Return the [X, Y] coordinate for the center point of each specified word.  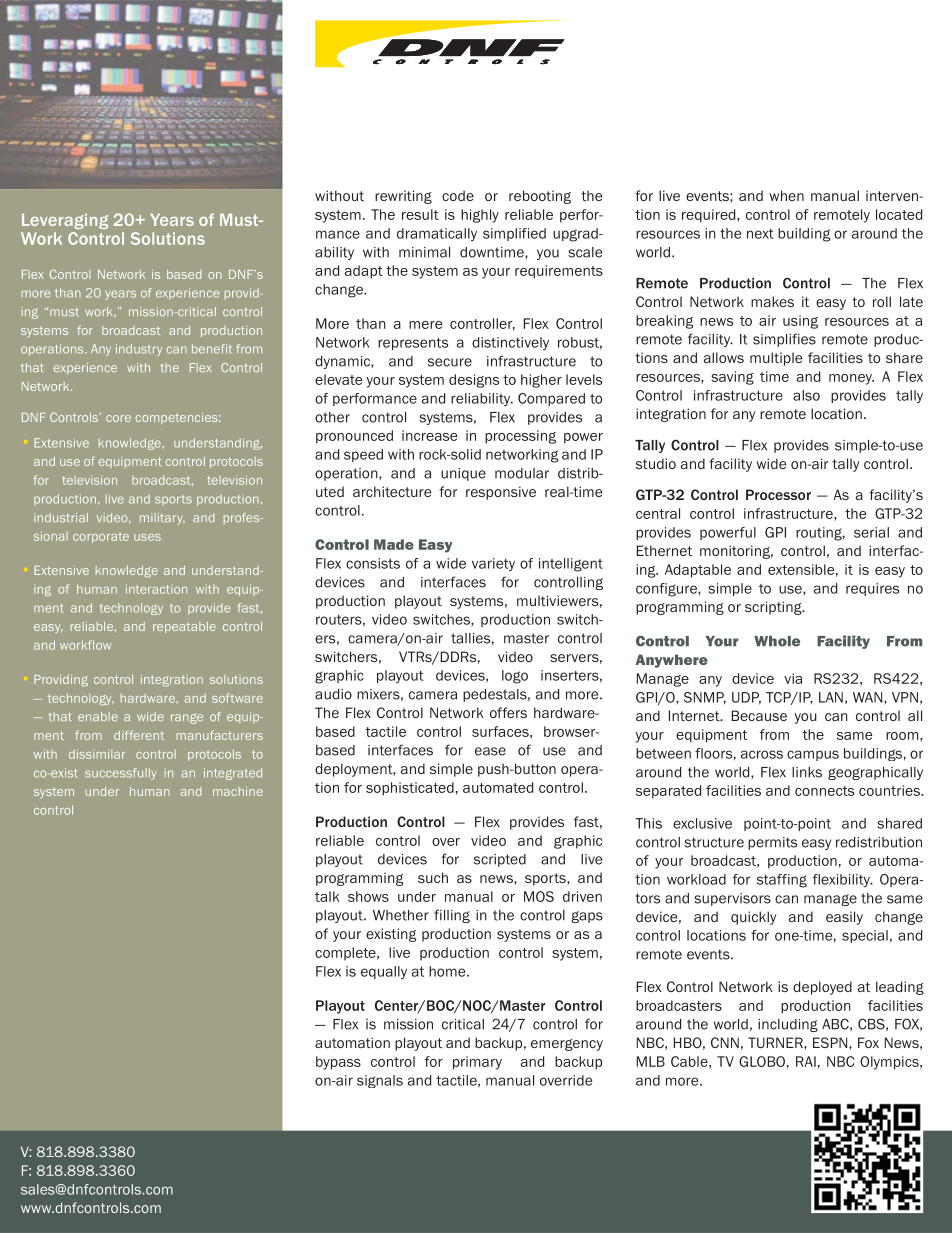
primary [477, 1063]
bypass [338, 1063]
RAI [806, 1061]
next [760, 234]
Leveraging [65, 221]
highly [480, 216]
